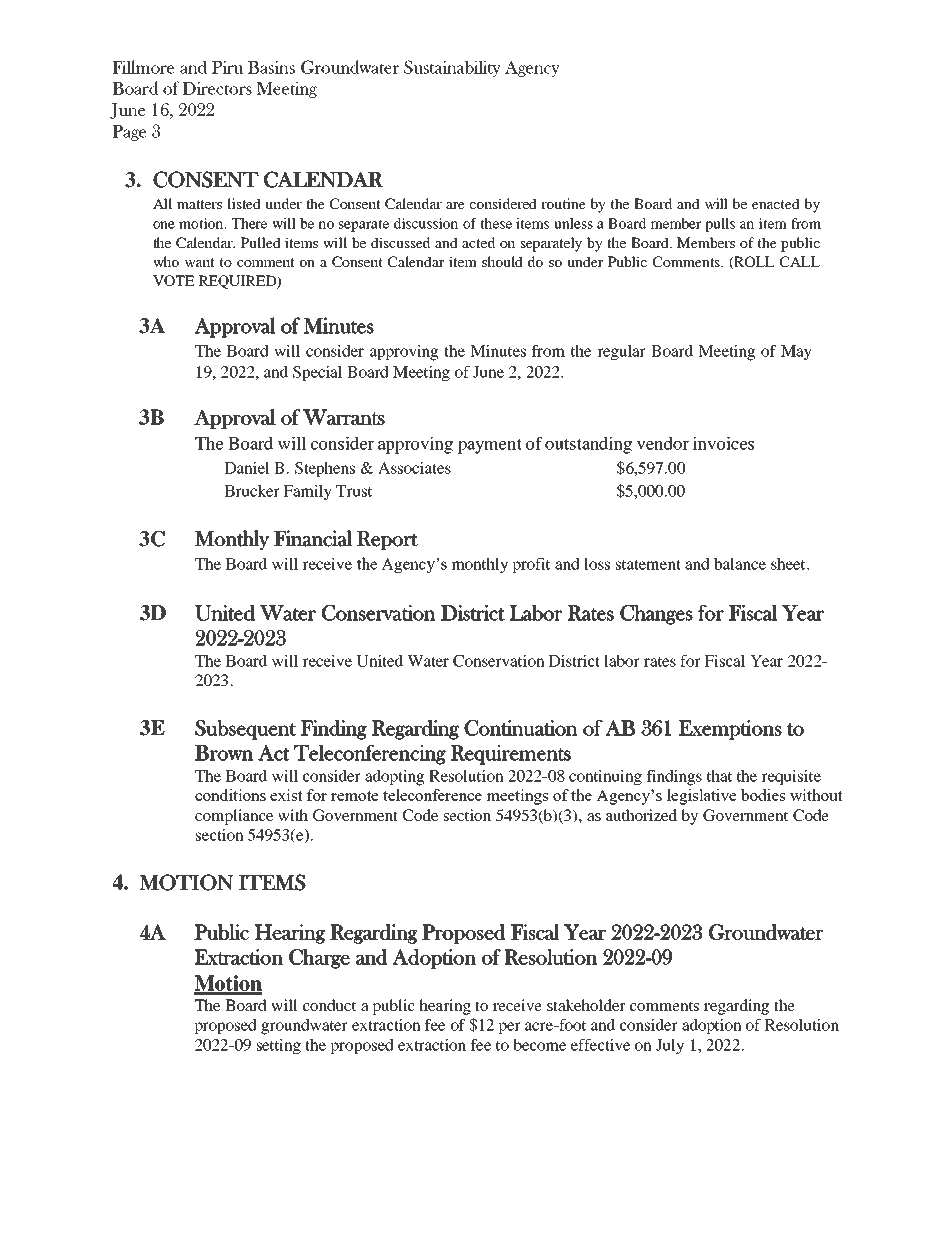 The width and height of the image is (952, 1233). I want to click on Subsequent, so click(245, 730).
